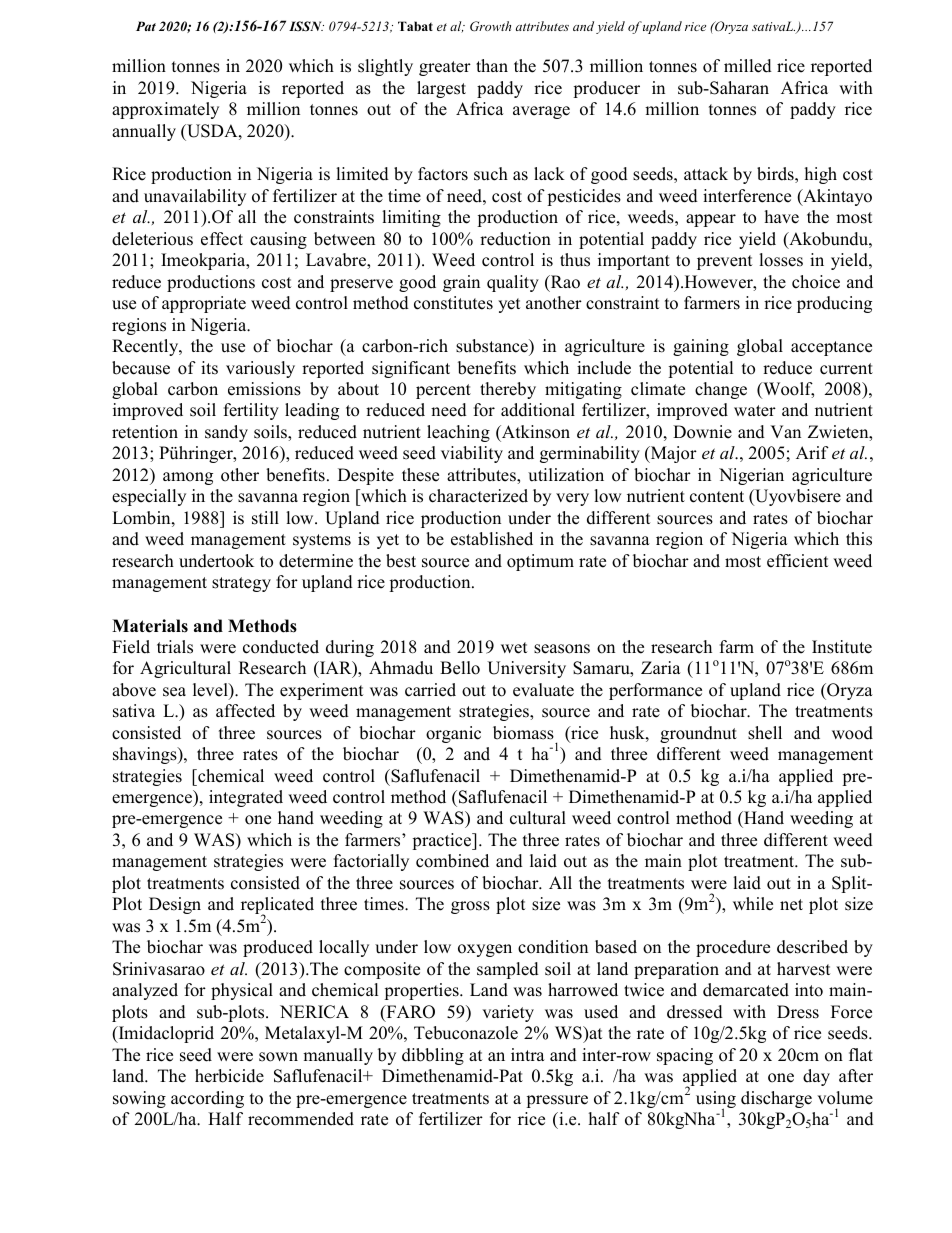  I want to click on affected, so click(245, 711).
